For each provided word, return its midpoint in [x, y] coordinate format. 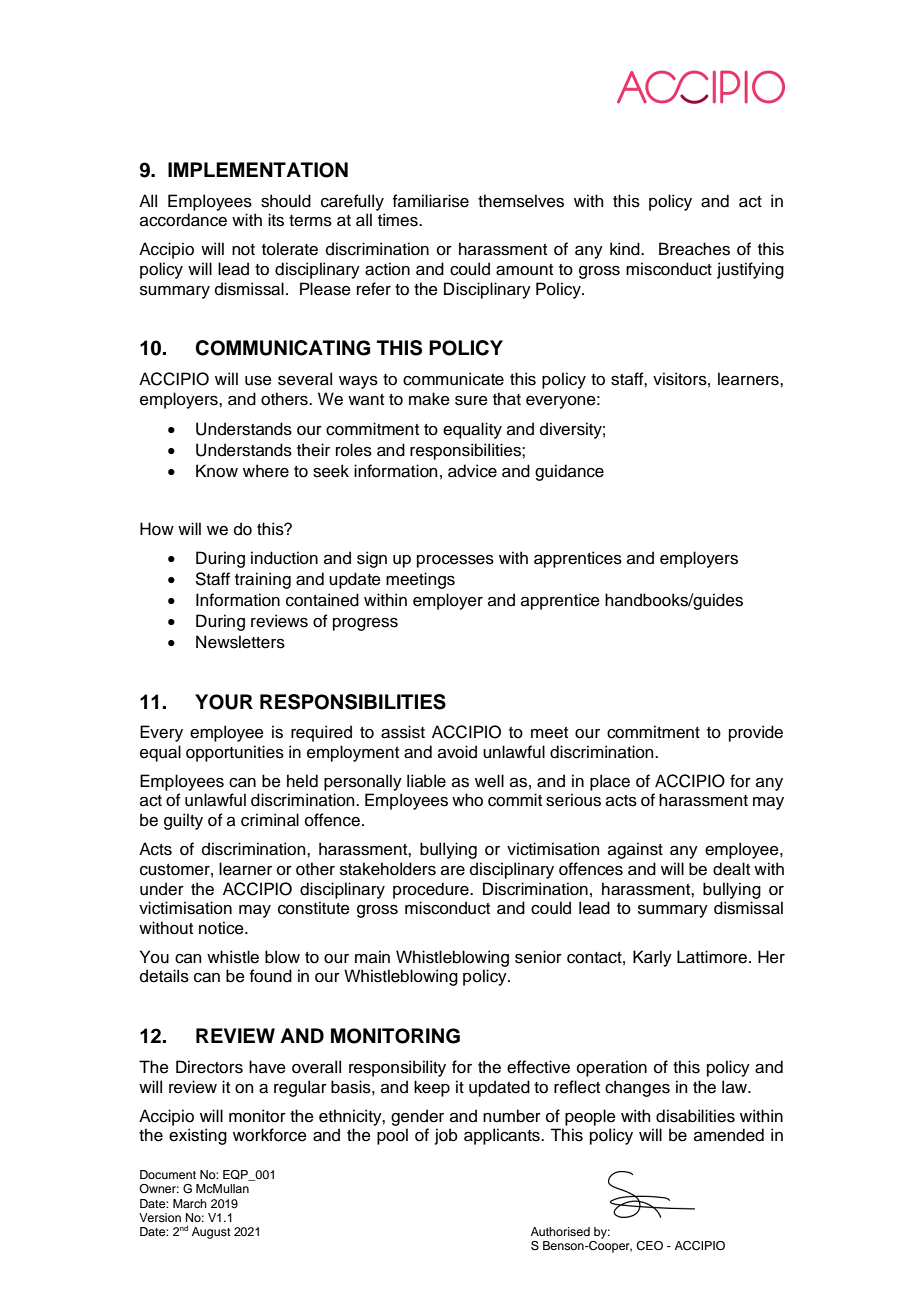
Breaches [694, 249]
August [211, 1233]
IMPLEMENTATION [258, 170]
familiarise [431, 201]
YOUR [224, 702]
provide [756, 733]
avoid [457, 752]
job [446, 1136]
